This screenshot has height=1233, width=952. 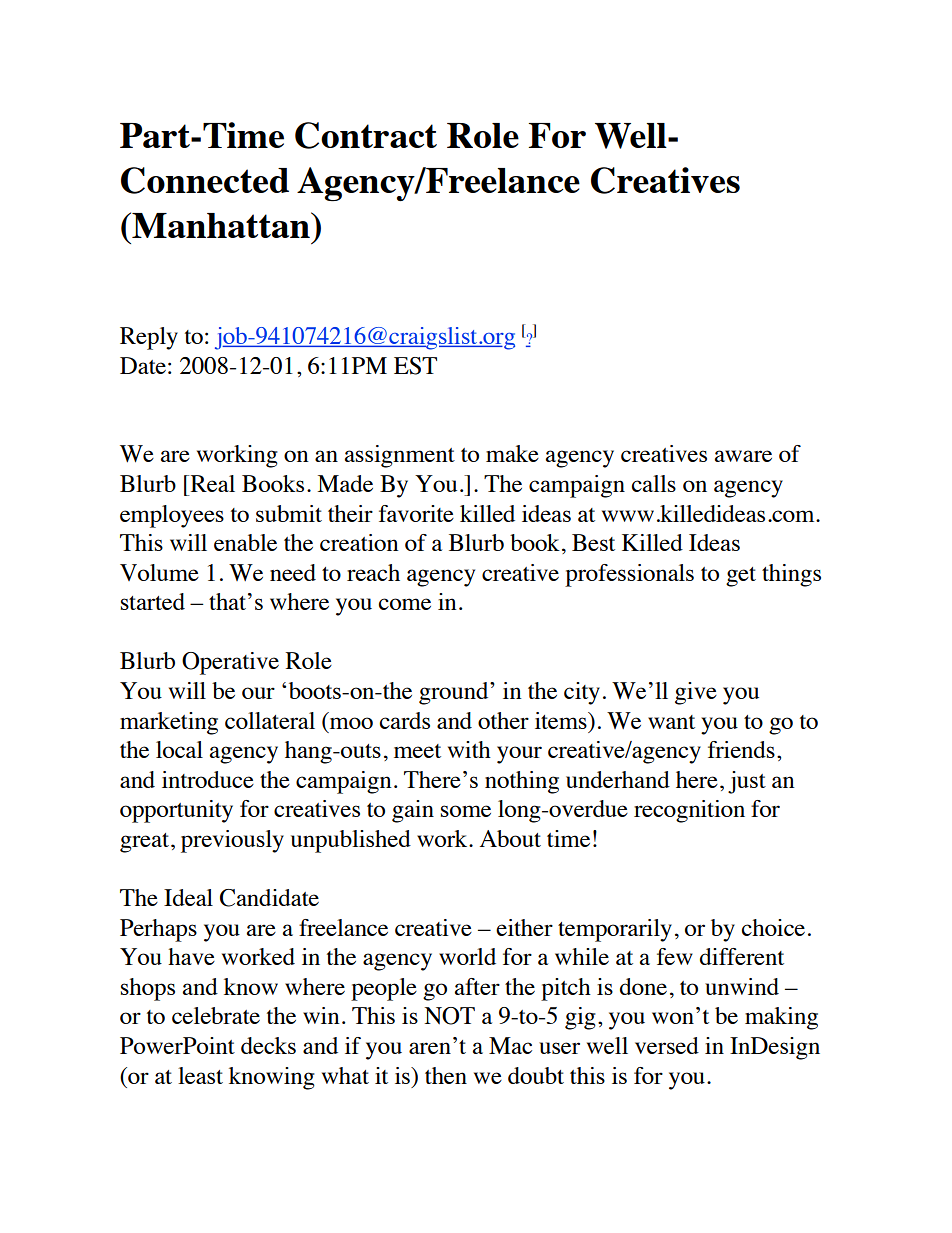 I want to click on get, so click(x=741, y=577).
